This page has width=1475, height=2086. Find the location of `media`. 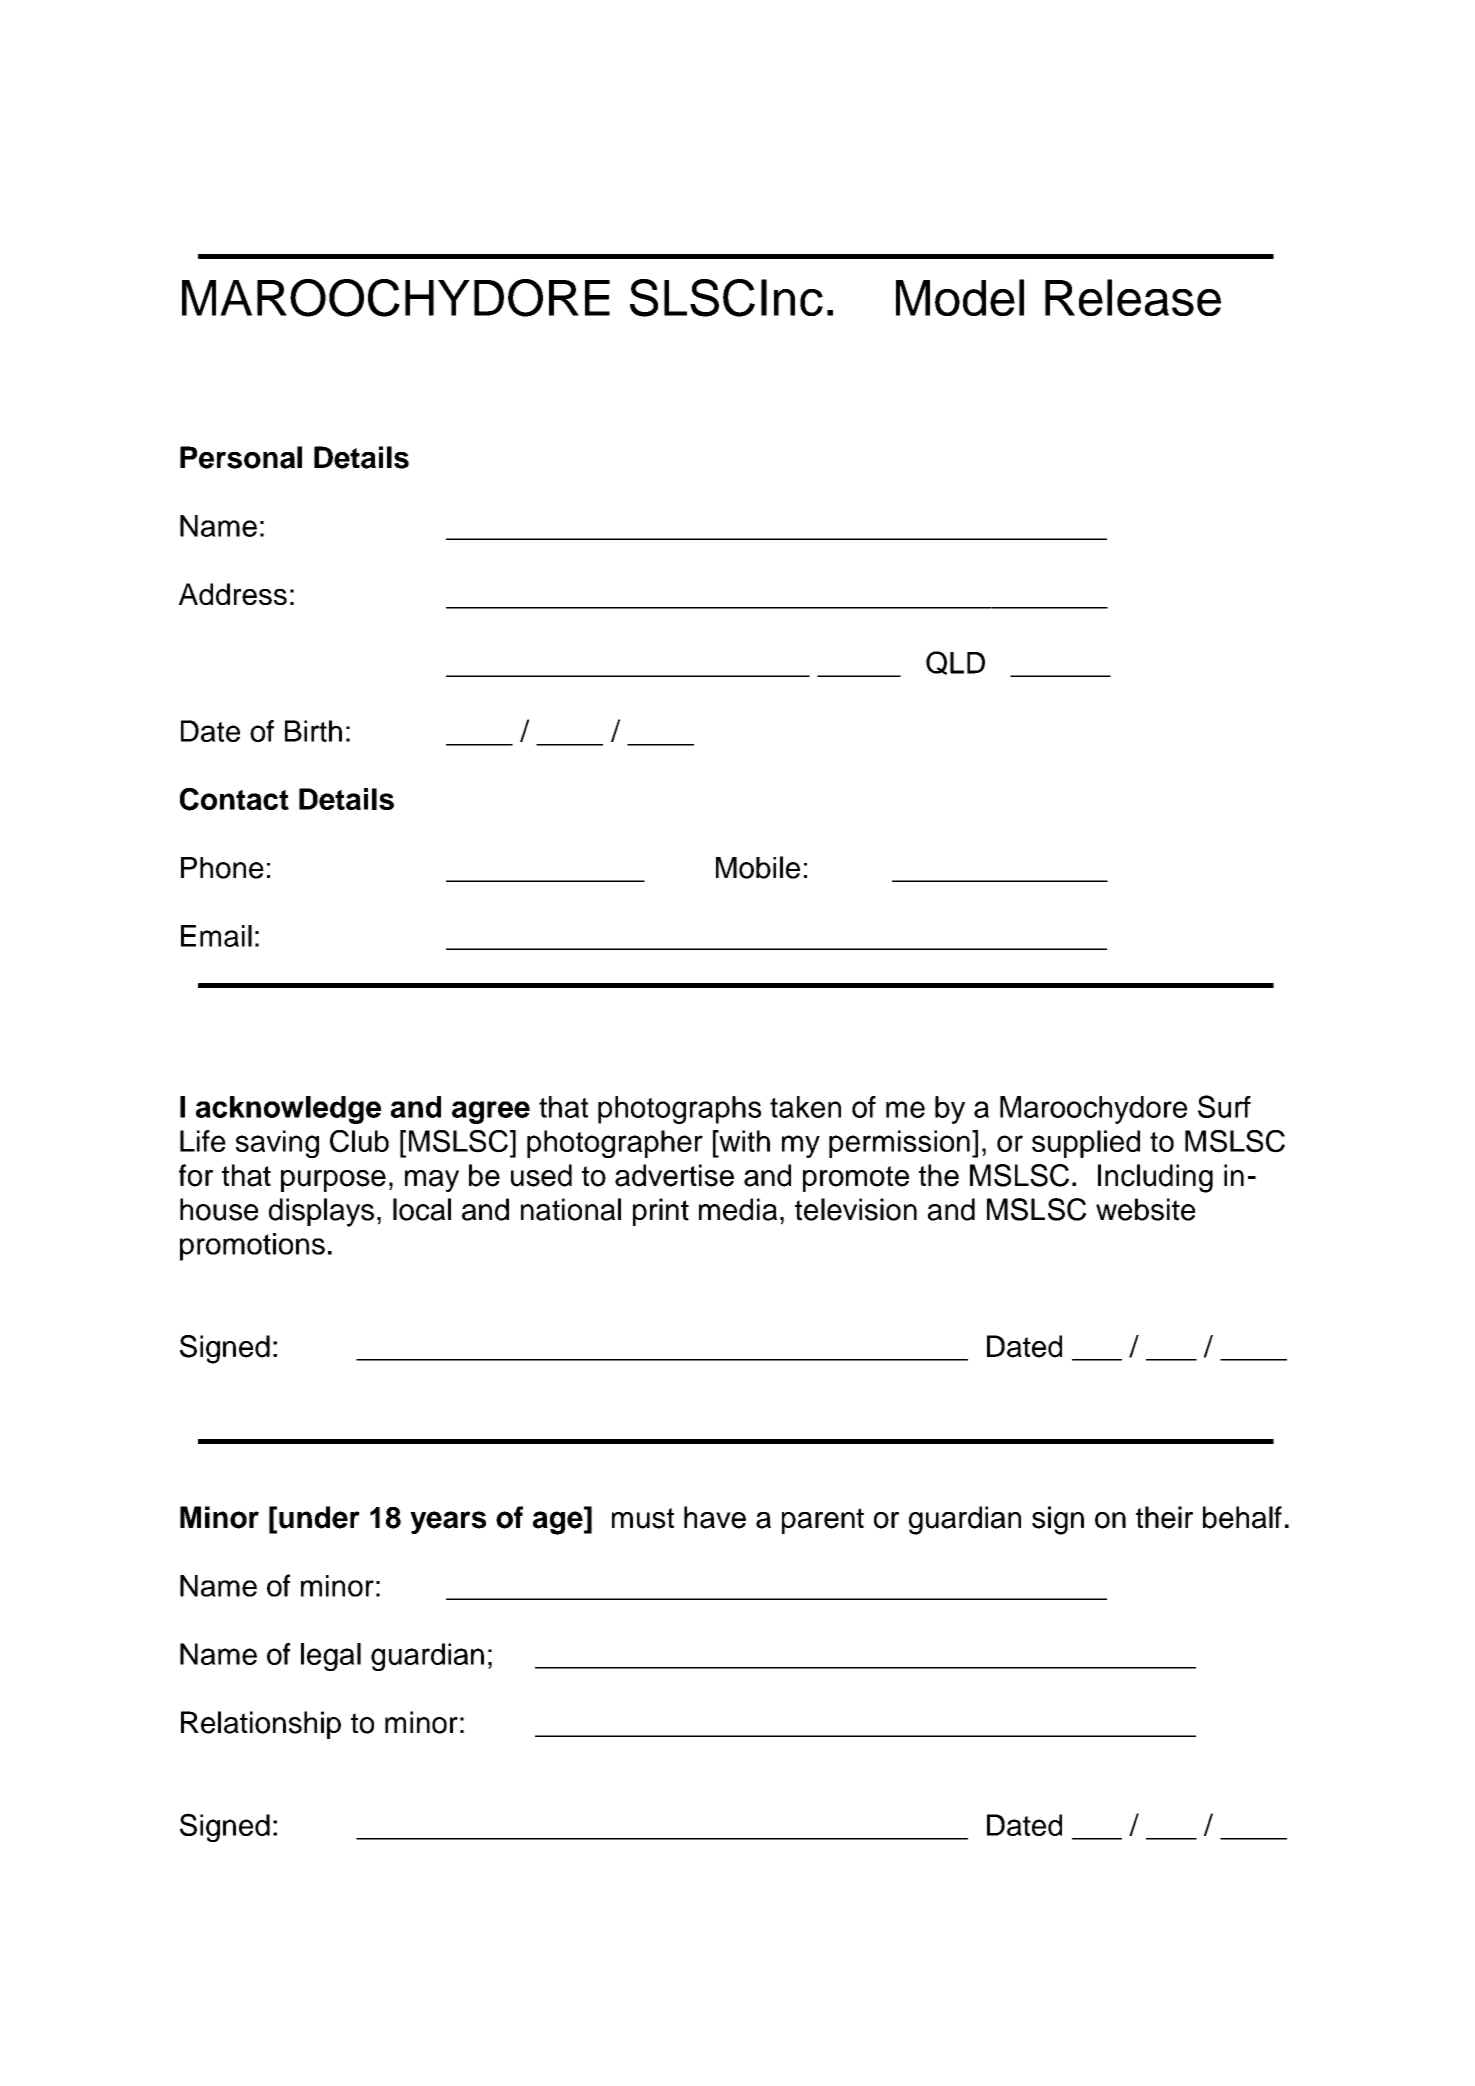

media is located at coordinates (738, 1209).
